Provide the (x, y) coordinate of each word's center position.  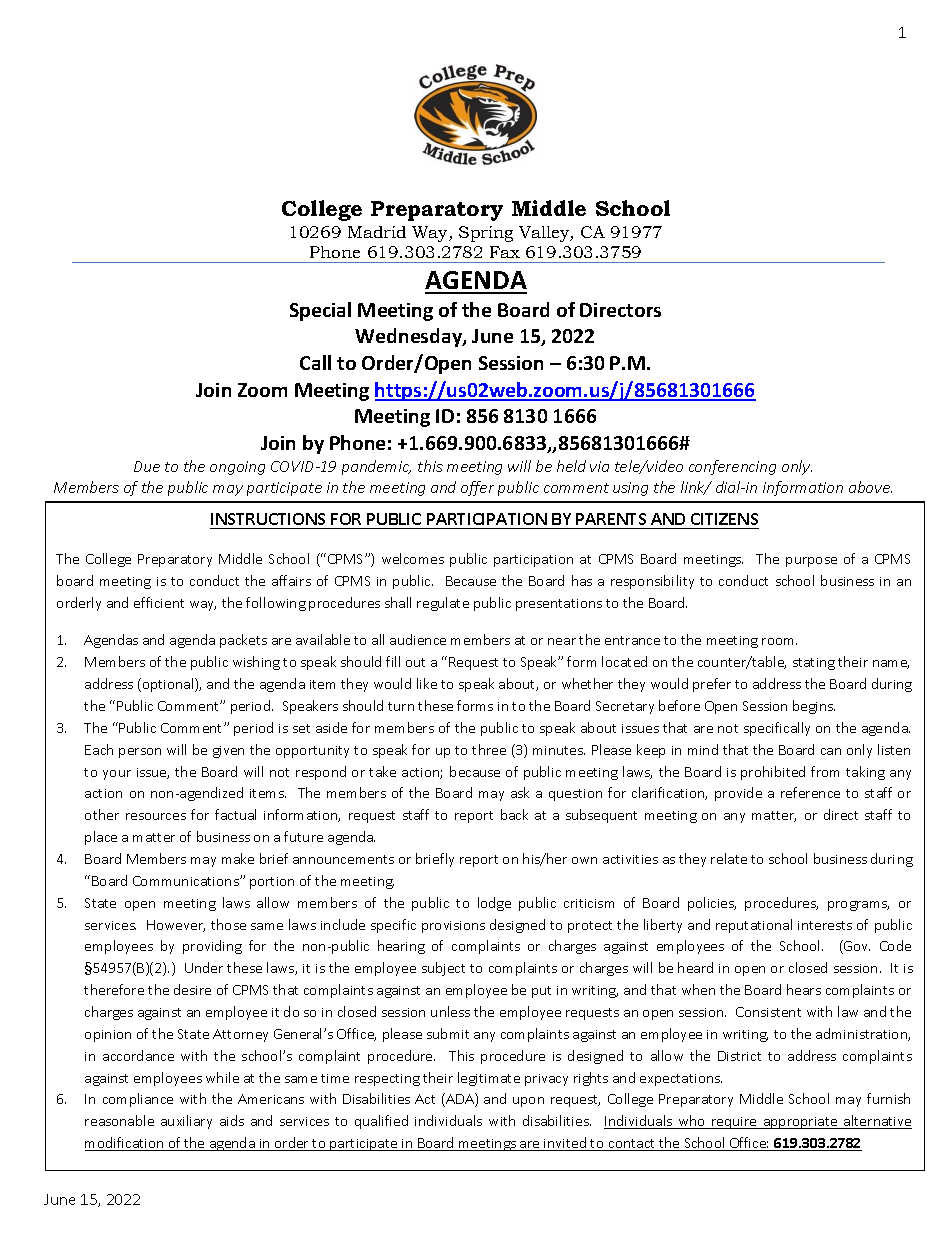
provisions (453, 927)
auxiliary (186, 1122)
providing (212, 947)
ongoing (237, 468)
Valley (545, 234)
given (228, 752)
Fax (505, 252)
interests (825, 925)
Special (320, 311)
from (825, 771)
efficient (159, 602)
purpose (811, 562)
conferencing (732, 467)
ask (520, 792)
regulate (443, 604)
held (571, 466)
